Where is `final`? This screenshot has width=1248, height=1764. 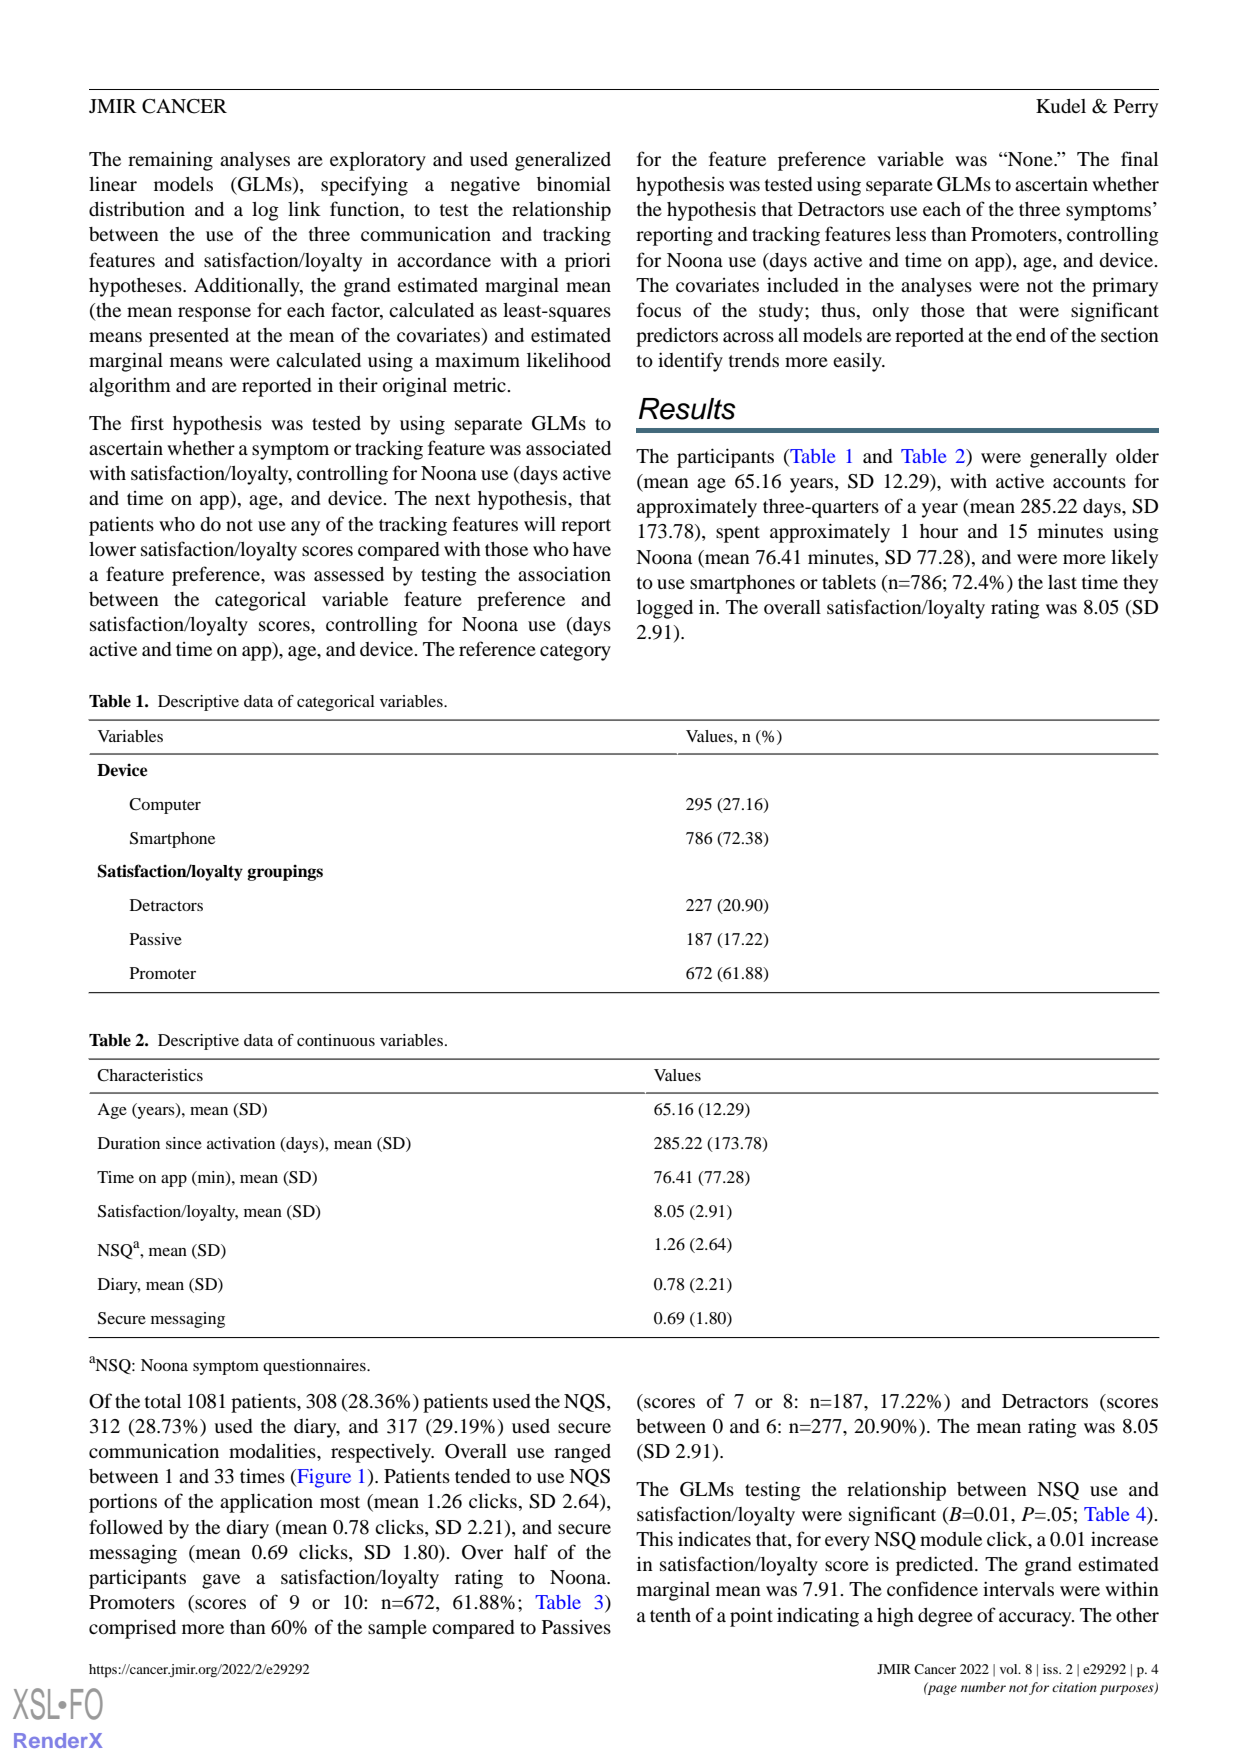 final is located at coordinates (1139, 158).
